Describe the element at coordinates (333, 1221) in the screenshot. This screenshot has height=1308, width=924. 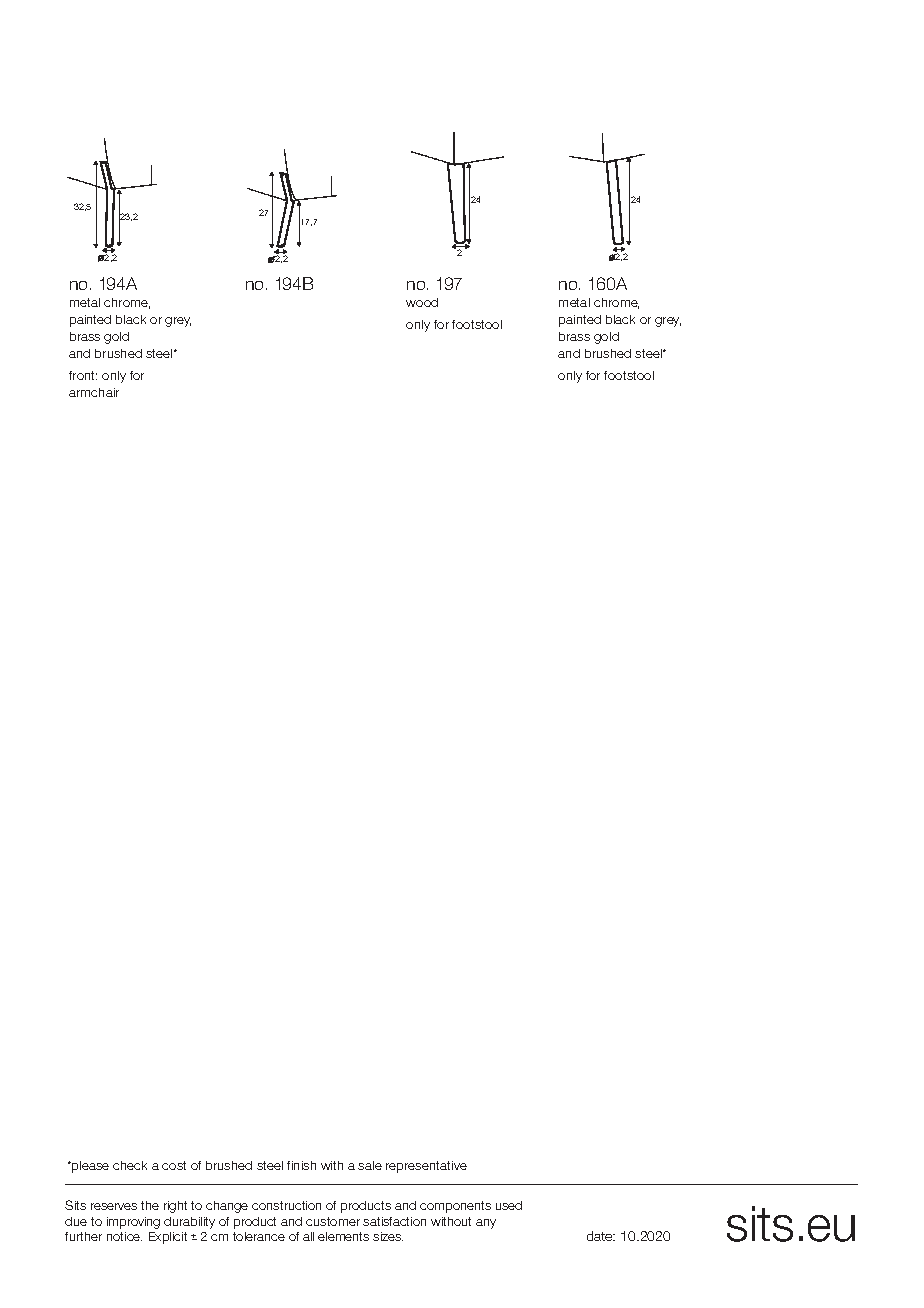
I see `customer` at that location.
